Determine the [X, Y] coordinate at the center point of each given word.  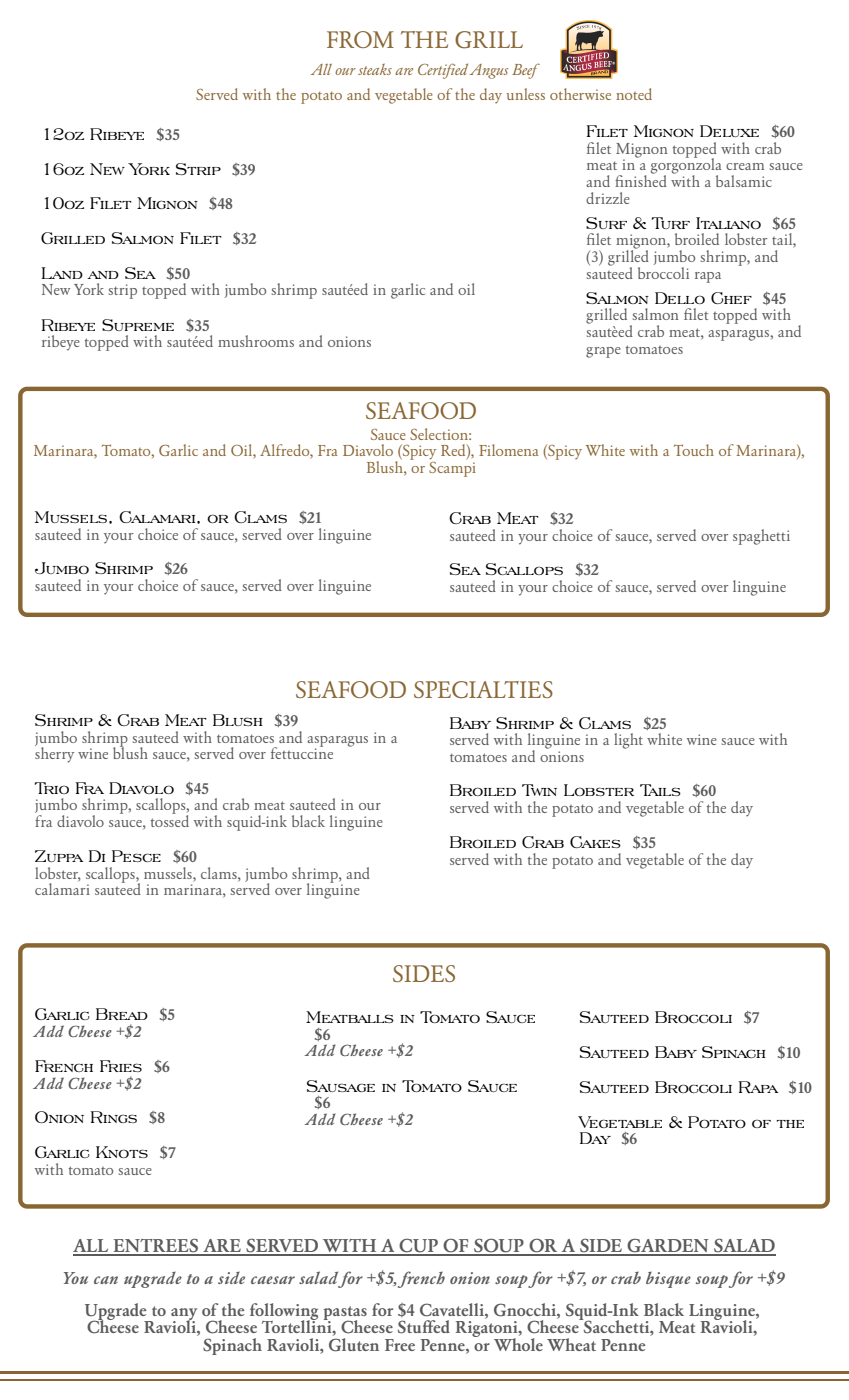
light [628, 741]
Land [62, 273]
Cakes [595, 842]
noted [634, 94]
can [106, 1280]
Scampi [452, 468]
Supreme [138, 325]
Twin [539, 790]
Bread [122, 1014]
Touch [694, 450]
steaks [375, 69]
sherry [54, 754]
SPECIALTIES [483, 689]
